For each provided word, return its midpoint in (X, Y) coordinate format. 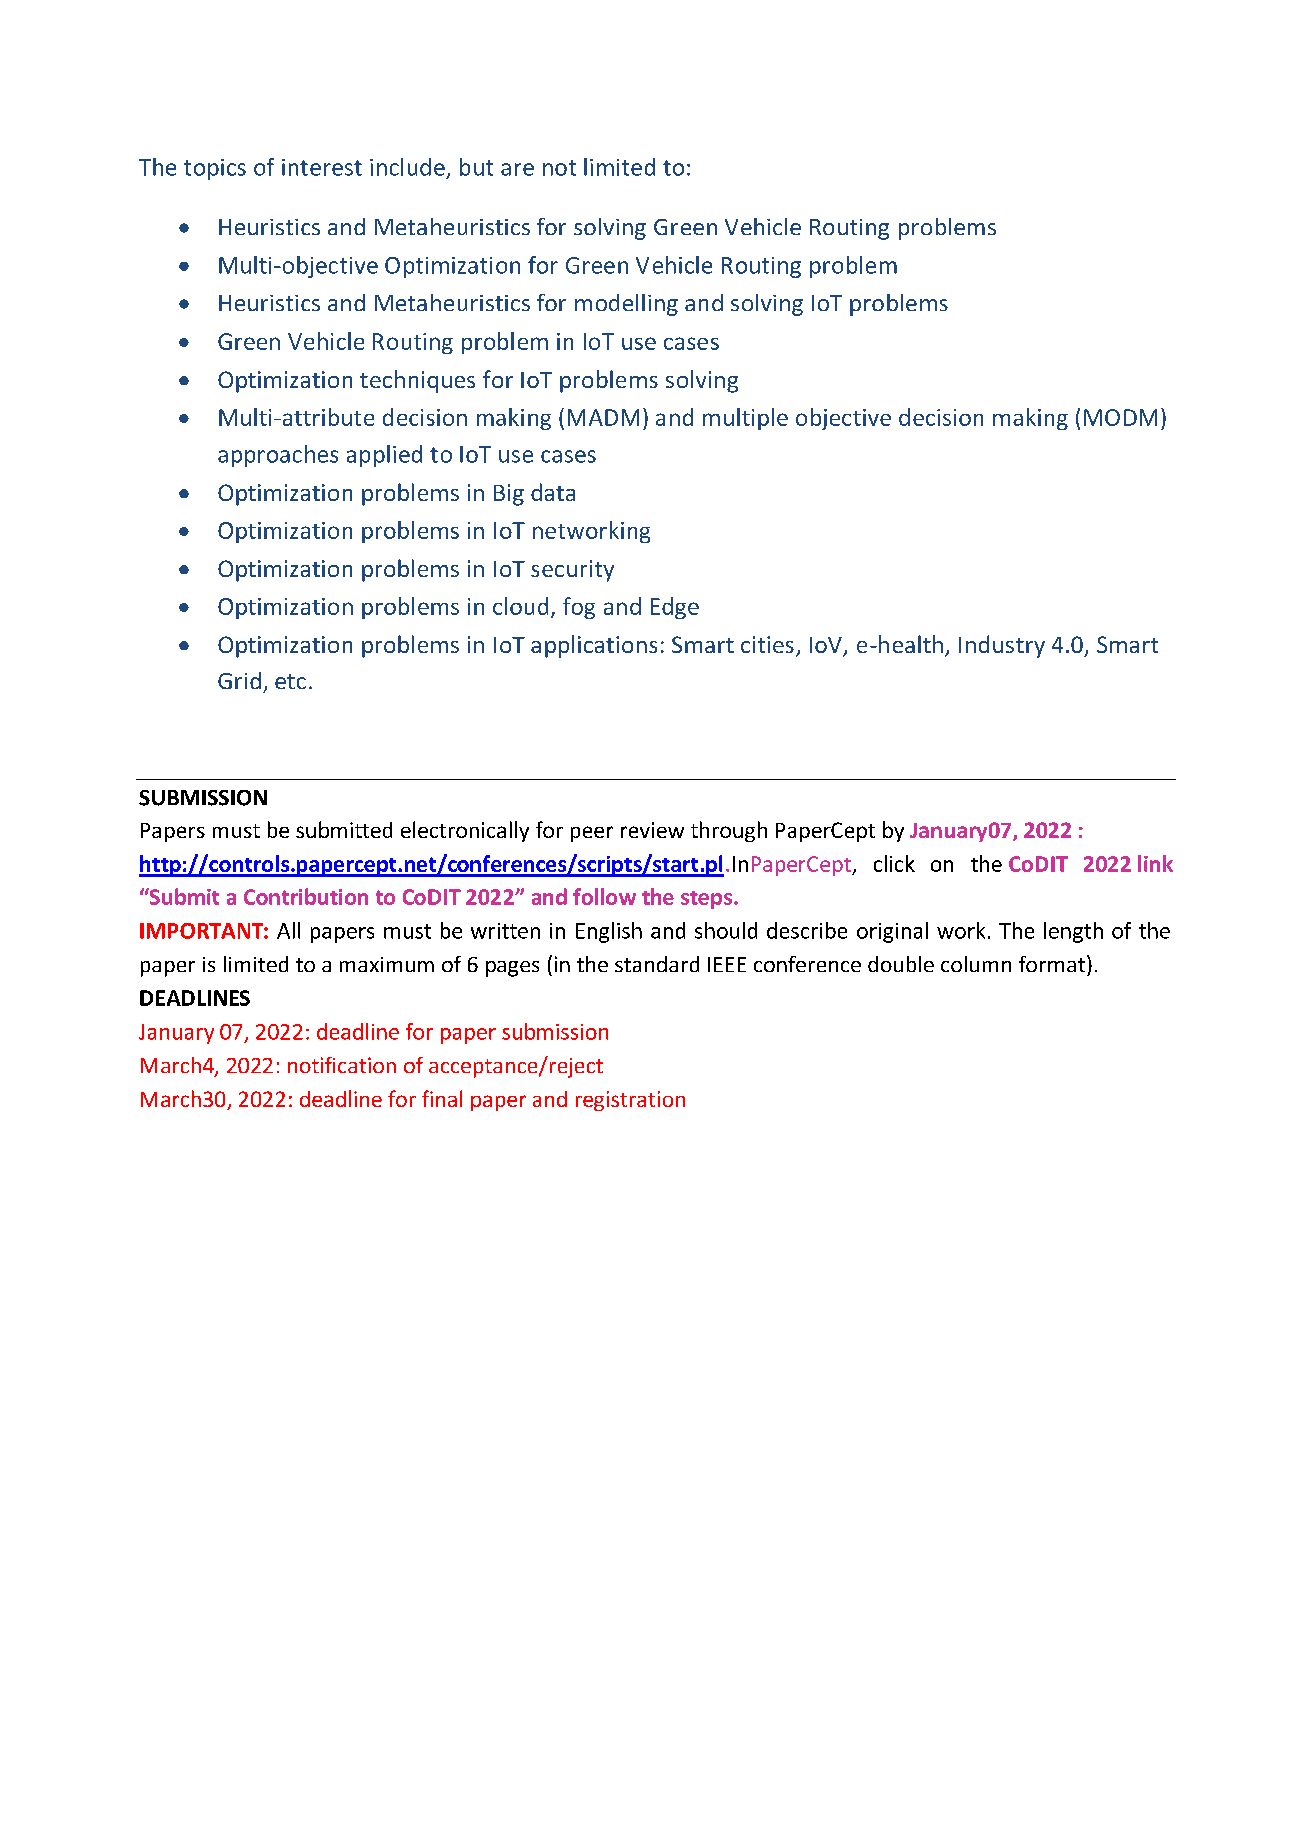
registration (630, 1101)
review (652, 830)
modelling (626, 305)
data (553, 492)
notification (342, 1065)
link (1155, 863)
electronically (465, 831)
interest (322, 167)
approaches (278, 456)
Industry (1002, 646)
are (517, 169)
